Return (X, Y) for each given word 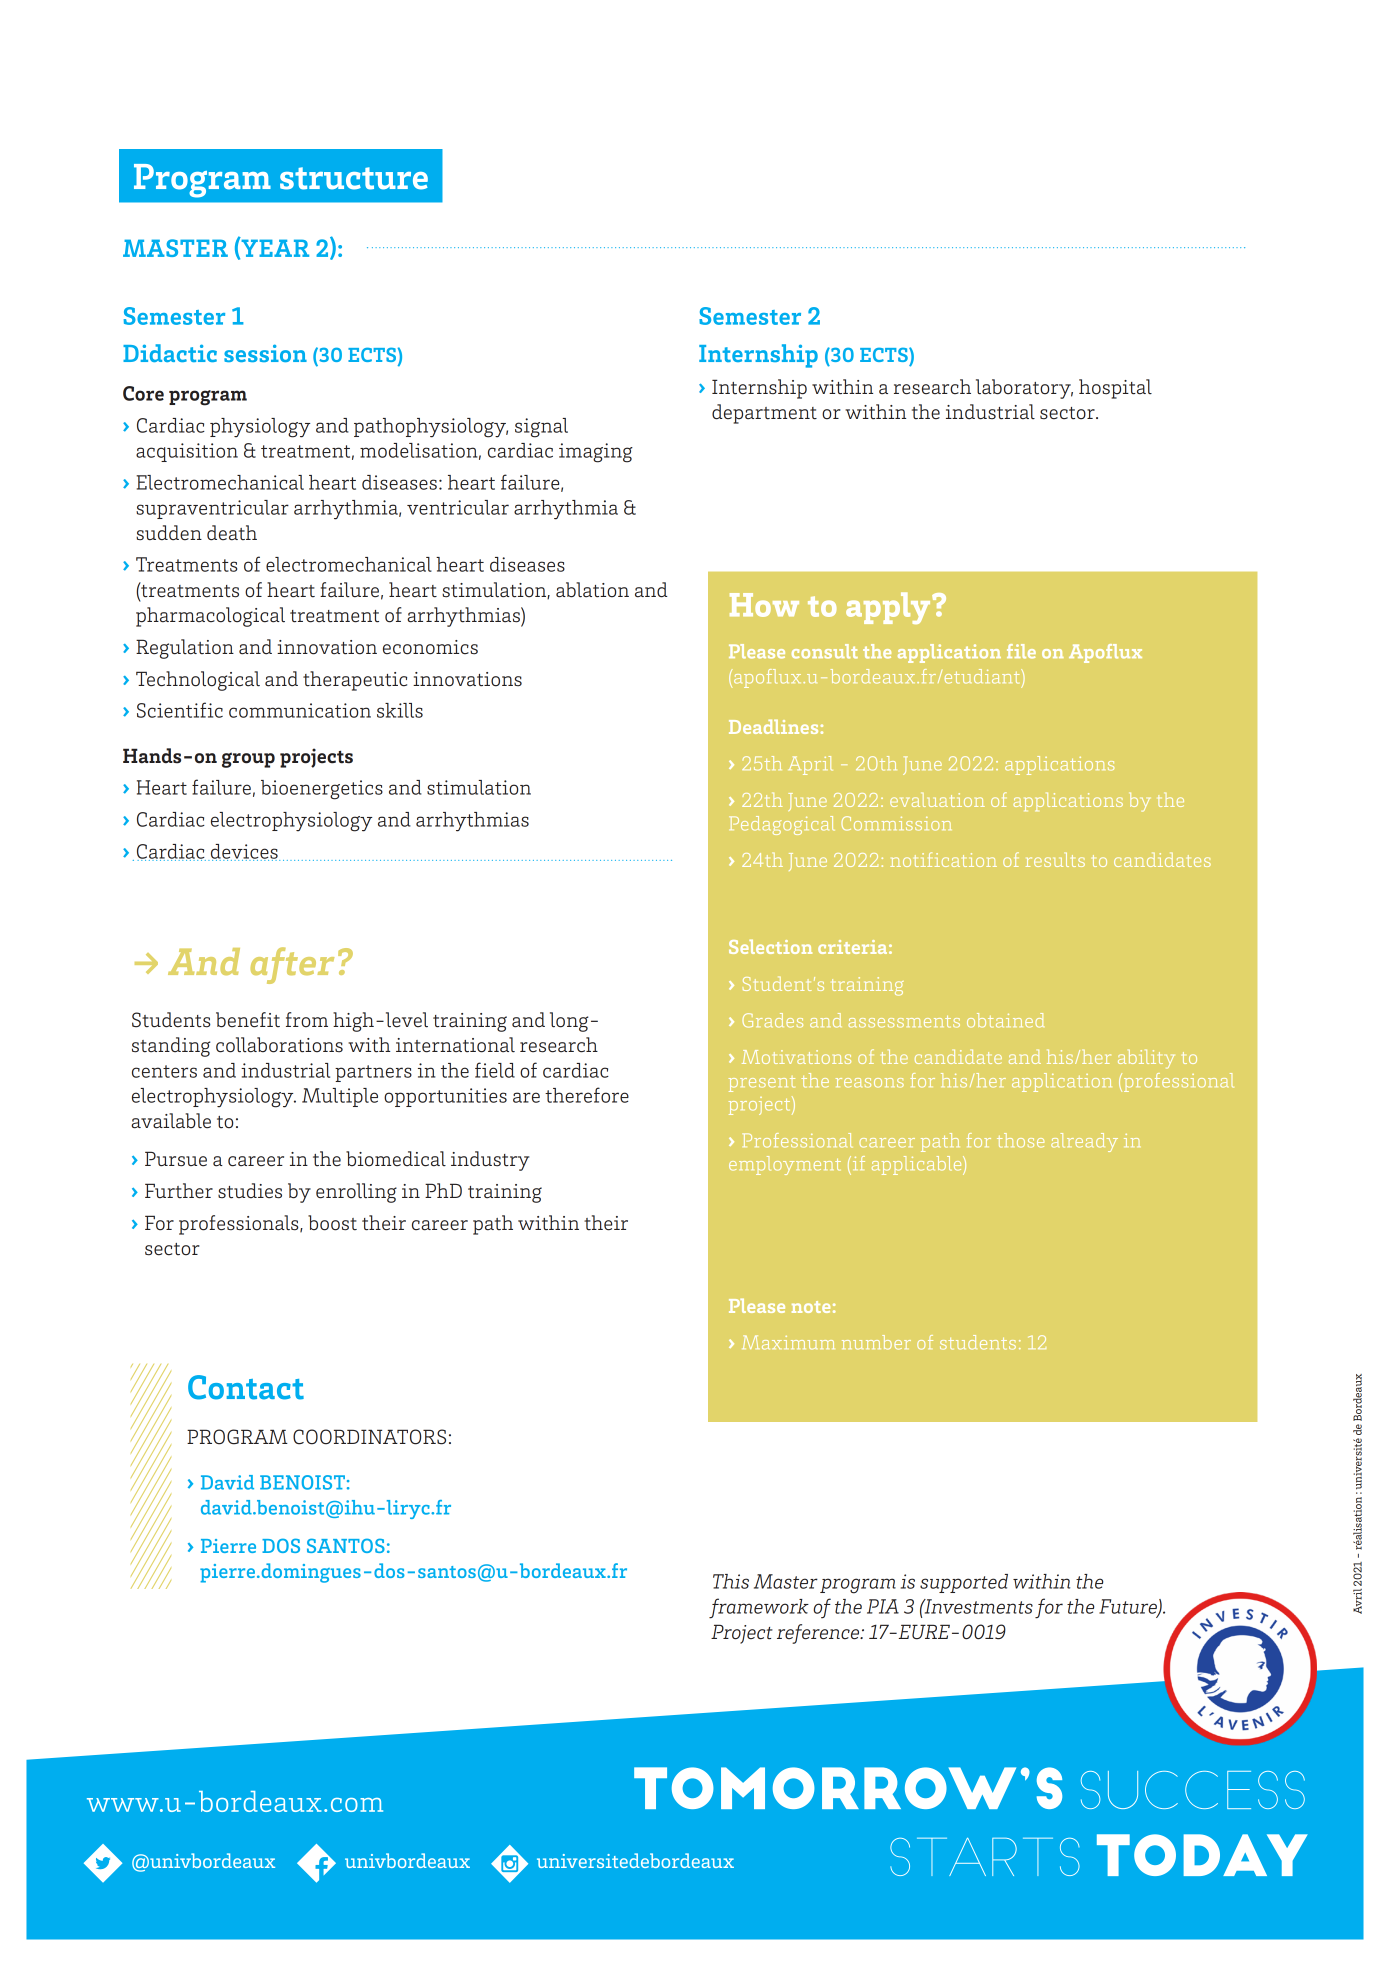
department (764, 414)
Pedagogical (782, 825)
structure (354, 178)
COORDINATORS (369, 1437)
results (1055, 860)
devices (244, 852)
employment (785, 1165)
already (1084, 1142)
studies (250, 1191)
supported (964, 1583)
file (1021, 651)
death (232, 533)
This (731, 1581)
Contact (246, 1387)
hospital (1115, 389)
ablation (592, 590)
